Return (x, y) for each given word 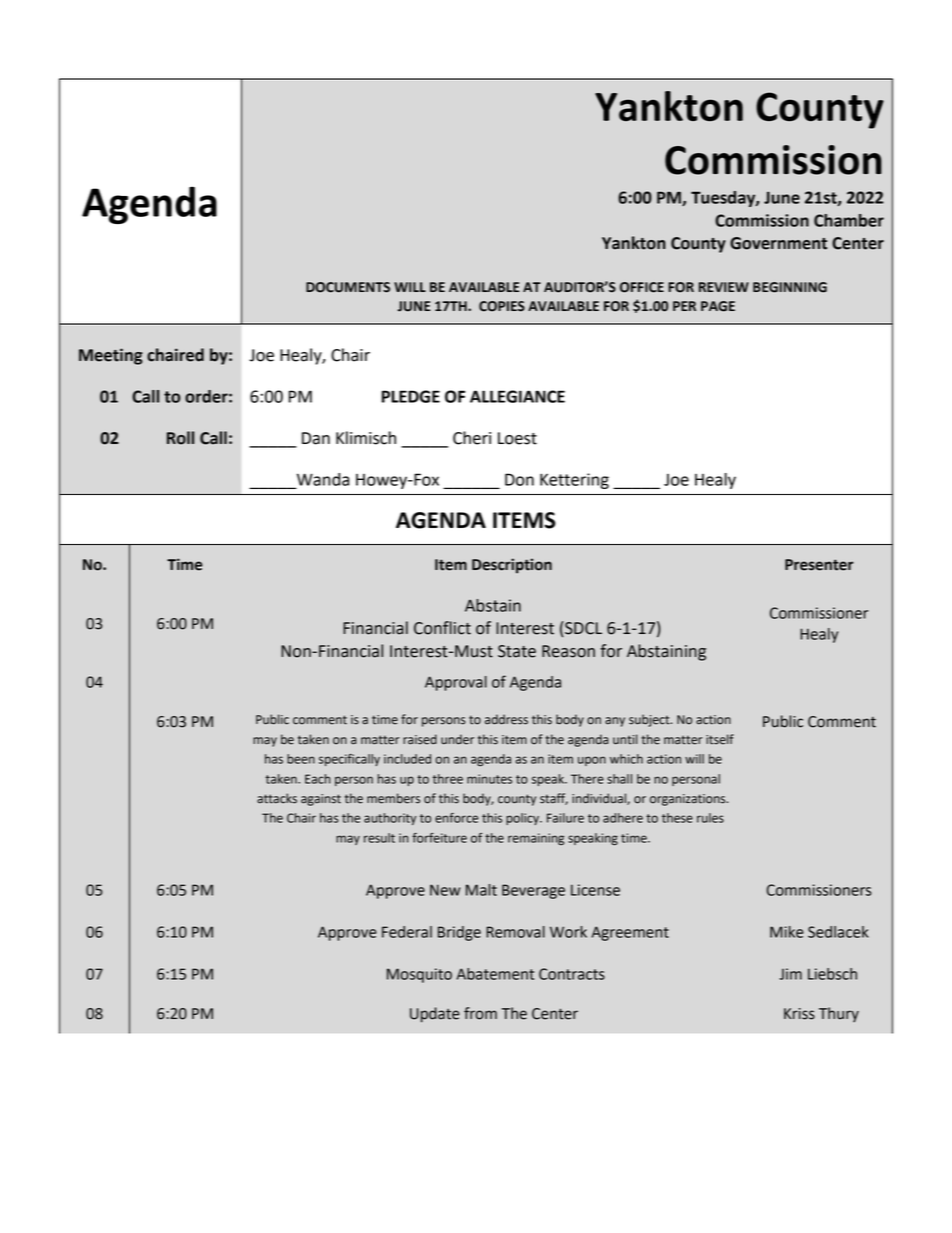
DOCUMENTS (348, 287)
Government (778, 243)
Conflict (442, 628)
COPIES (502, 306)
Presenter (819, 565)
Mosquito (419, 975)
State (517, 651)
